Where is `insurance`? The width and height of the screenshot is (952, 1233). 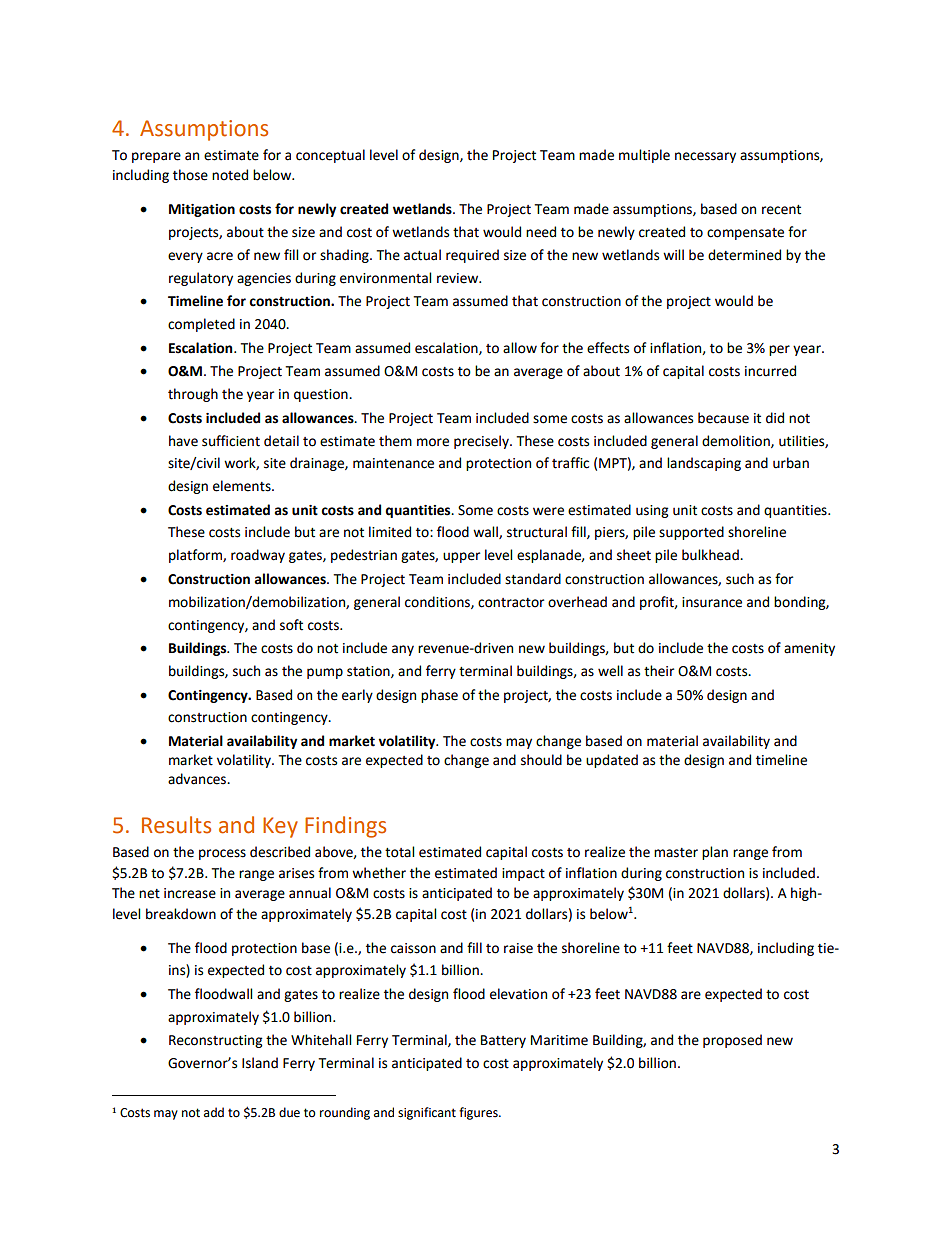 insurance is located at coordinates (712, 602).
